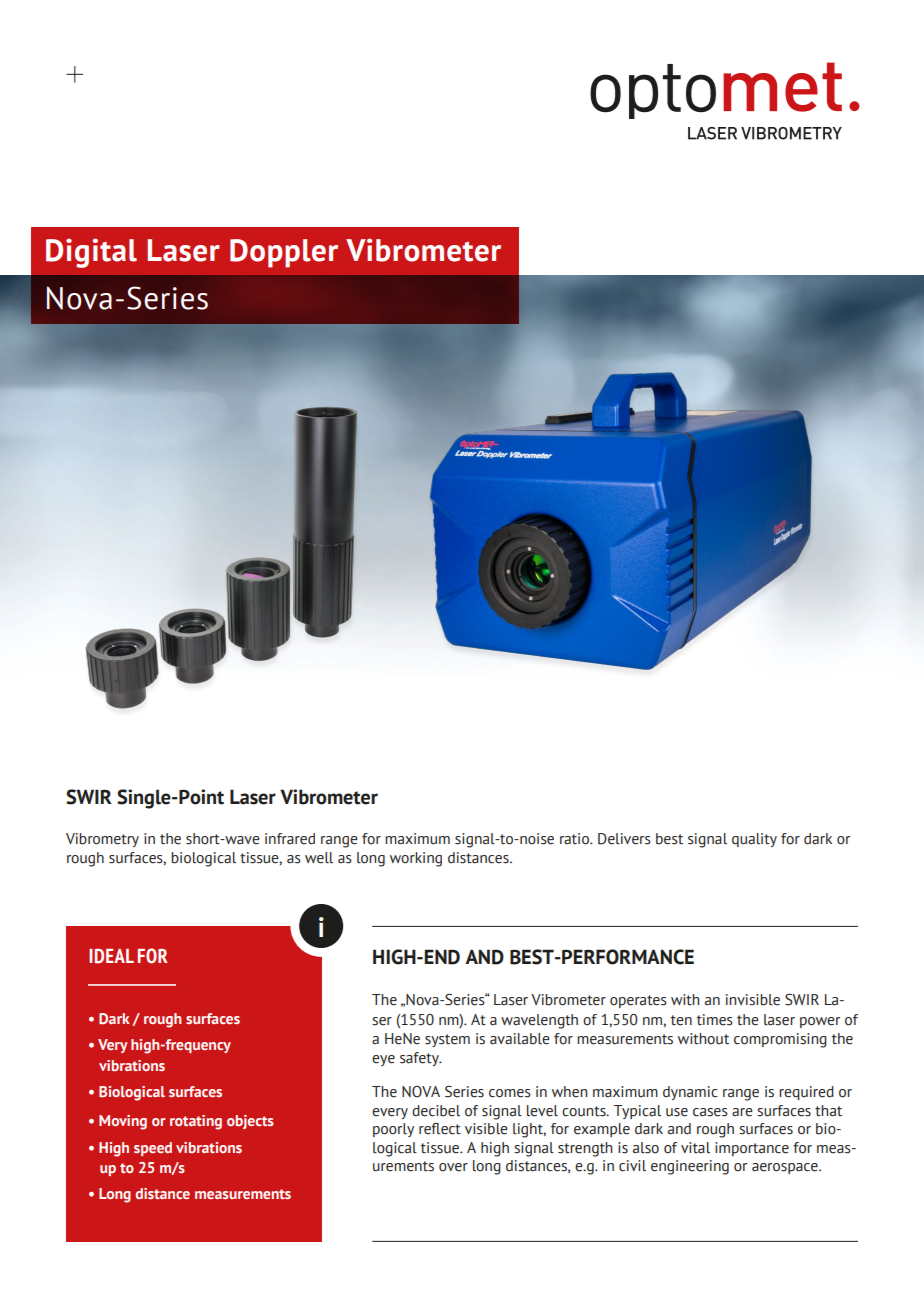 This screenshot has width=924, height=1308. Describe the element at coordinates (91, 253) in the screenshot. I see `Digital` at that location.
